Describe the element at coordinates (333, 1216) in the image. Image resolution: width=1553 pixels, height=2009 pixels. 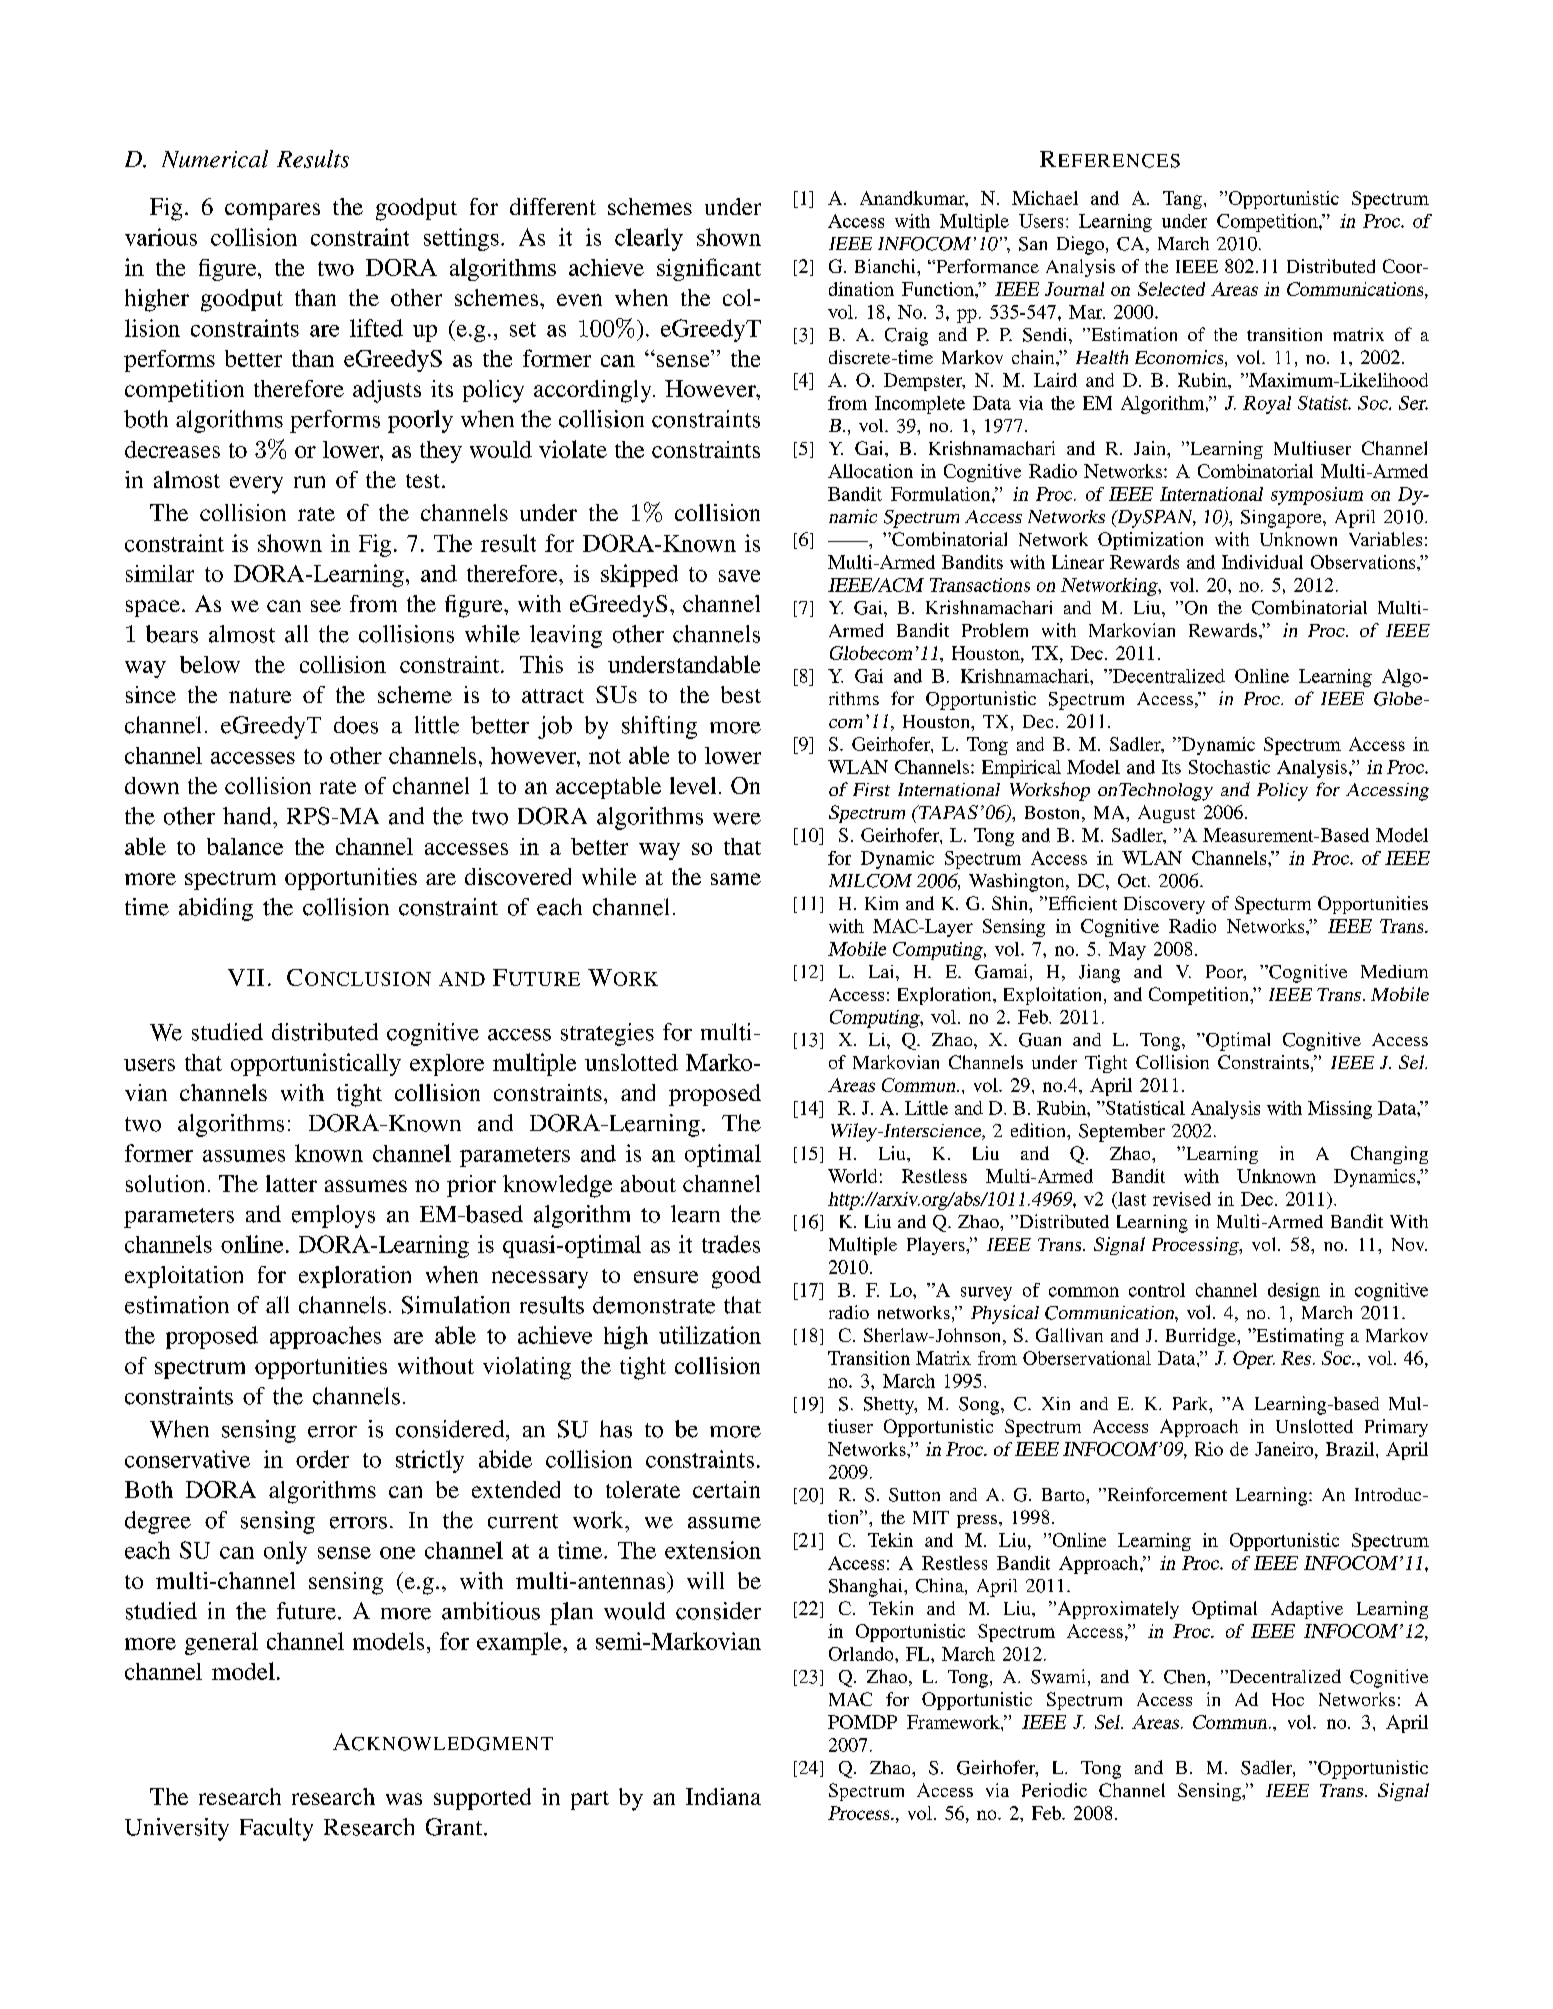
I see `employs` at that location.
